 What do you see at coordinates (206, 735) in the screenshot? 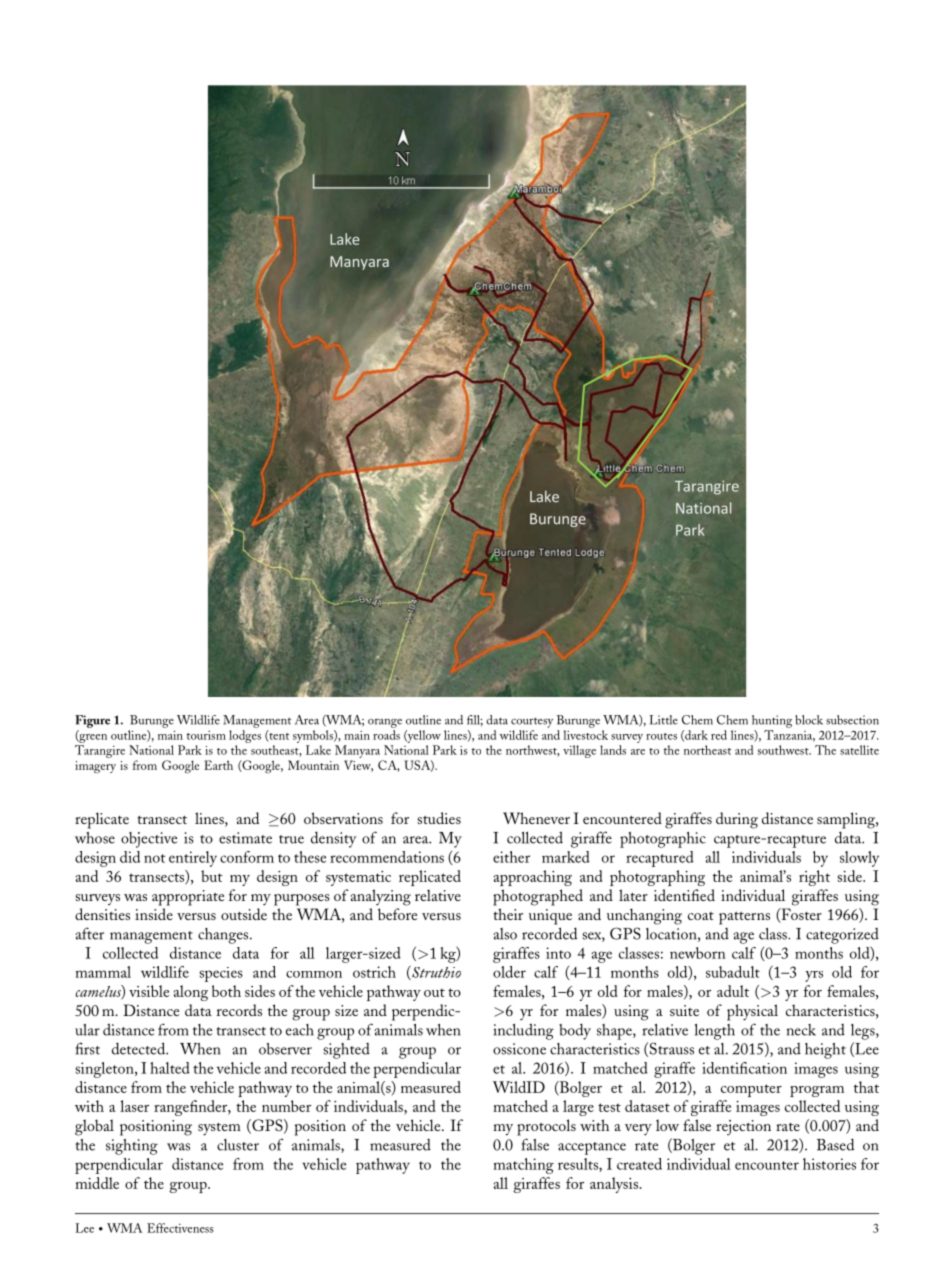
I see `tourism` at bounding box center [206, 735].
